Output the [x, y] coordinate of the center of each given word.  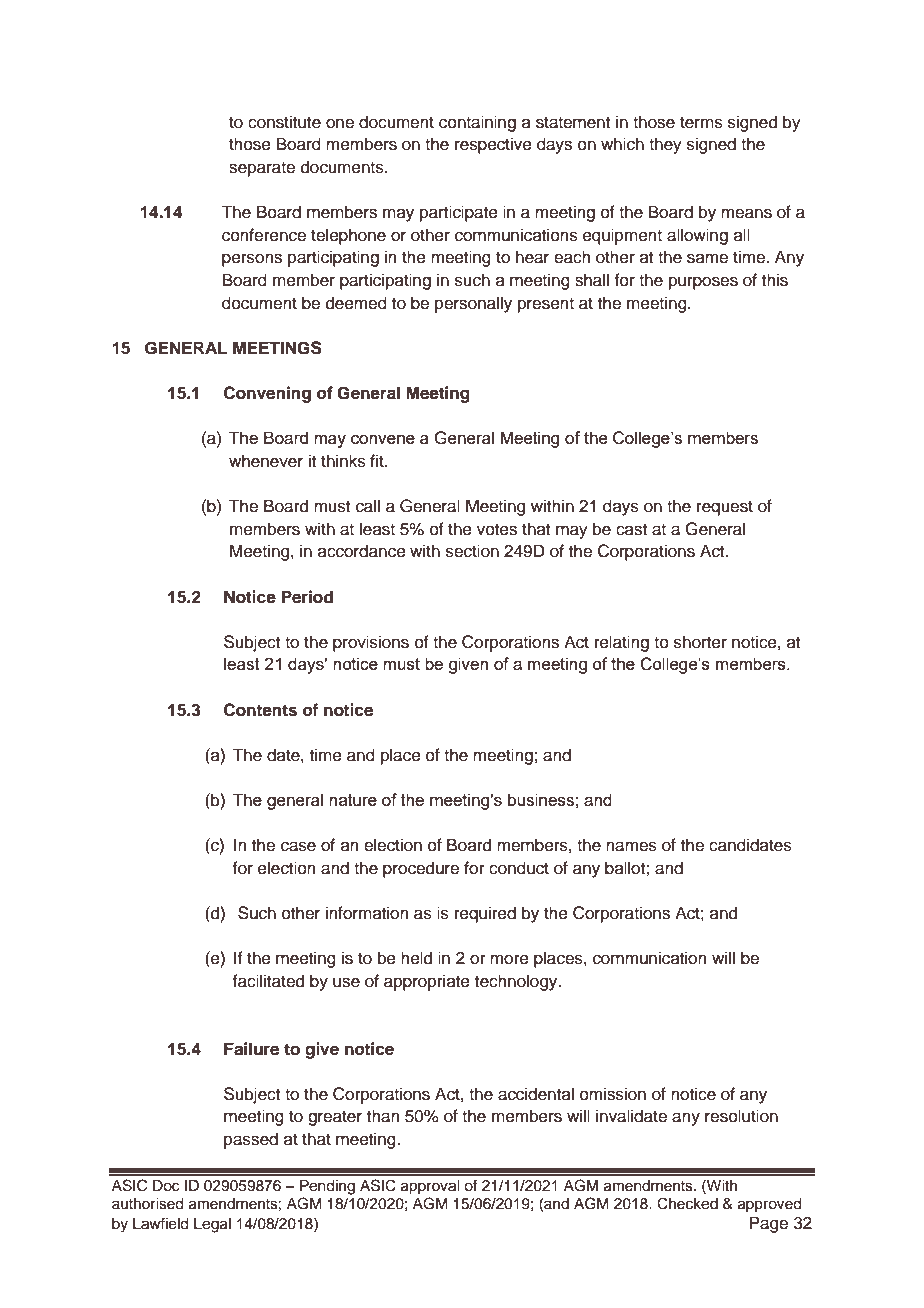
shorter [700, 642]
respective [493, 145]
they [665, 145]
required [485, 914]
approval [430, 1187]
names [631, 846]
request [725, 508]
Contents [260, 710]
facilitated [268, 981]
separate [262, 169]
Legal [212, 1225]
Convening [267, 394]
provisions [371, 643]
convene [383, 439]
